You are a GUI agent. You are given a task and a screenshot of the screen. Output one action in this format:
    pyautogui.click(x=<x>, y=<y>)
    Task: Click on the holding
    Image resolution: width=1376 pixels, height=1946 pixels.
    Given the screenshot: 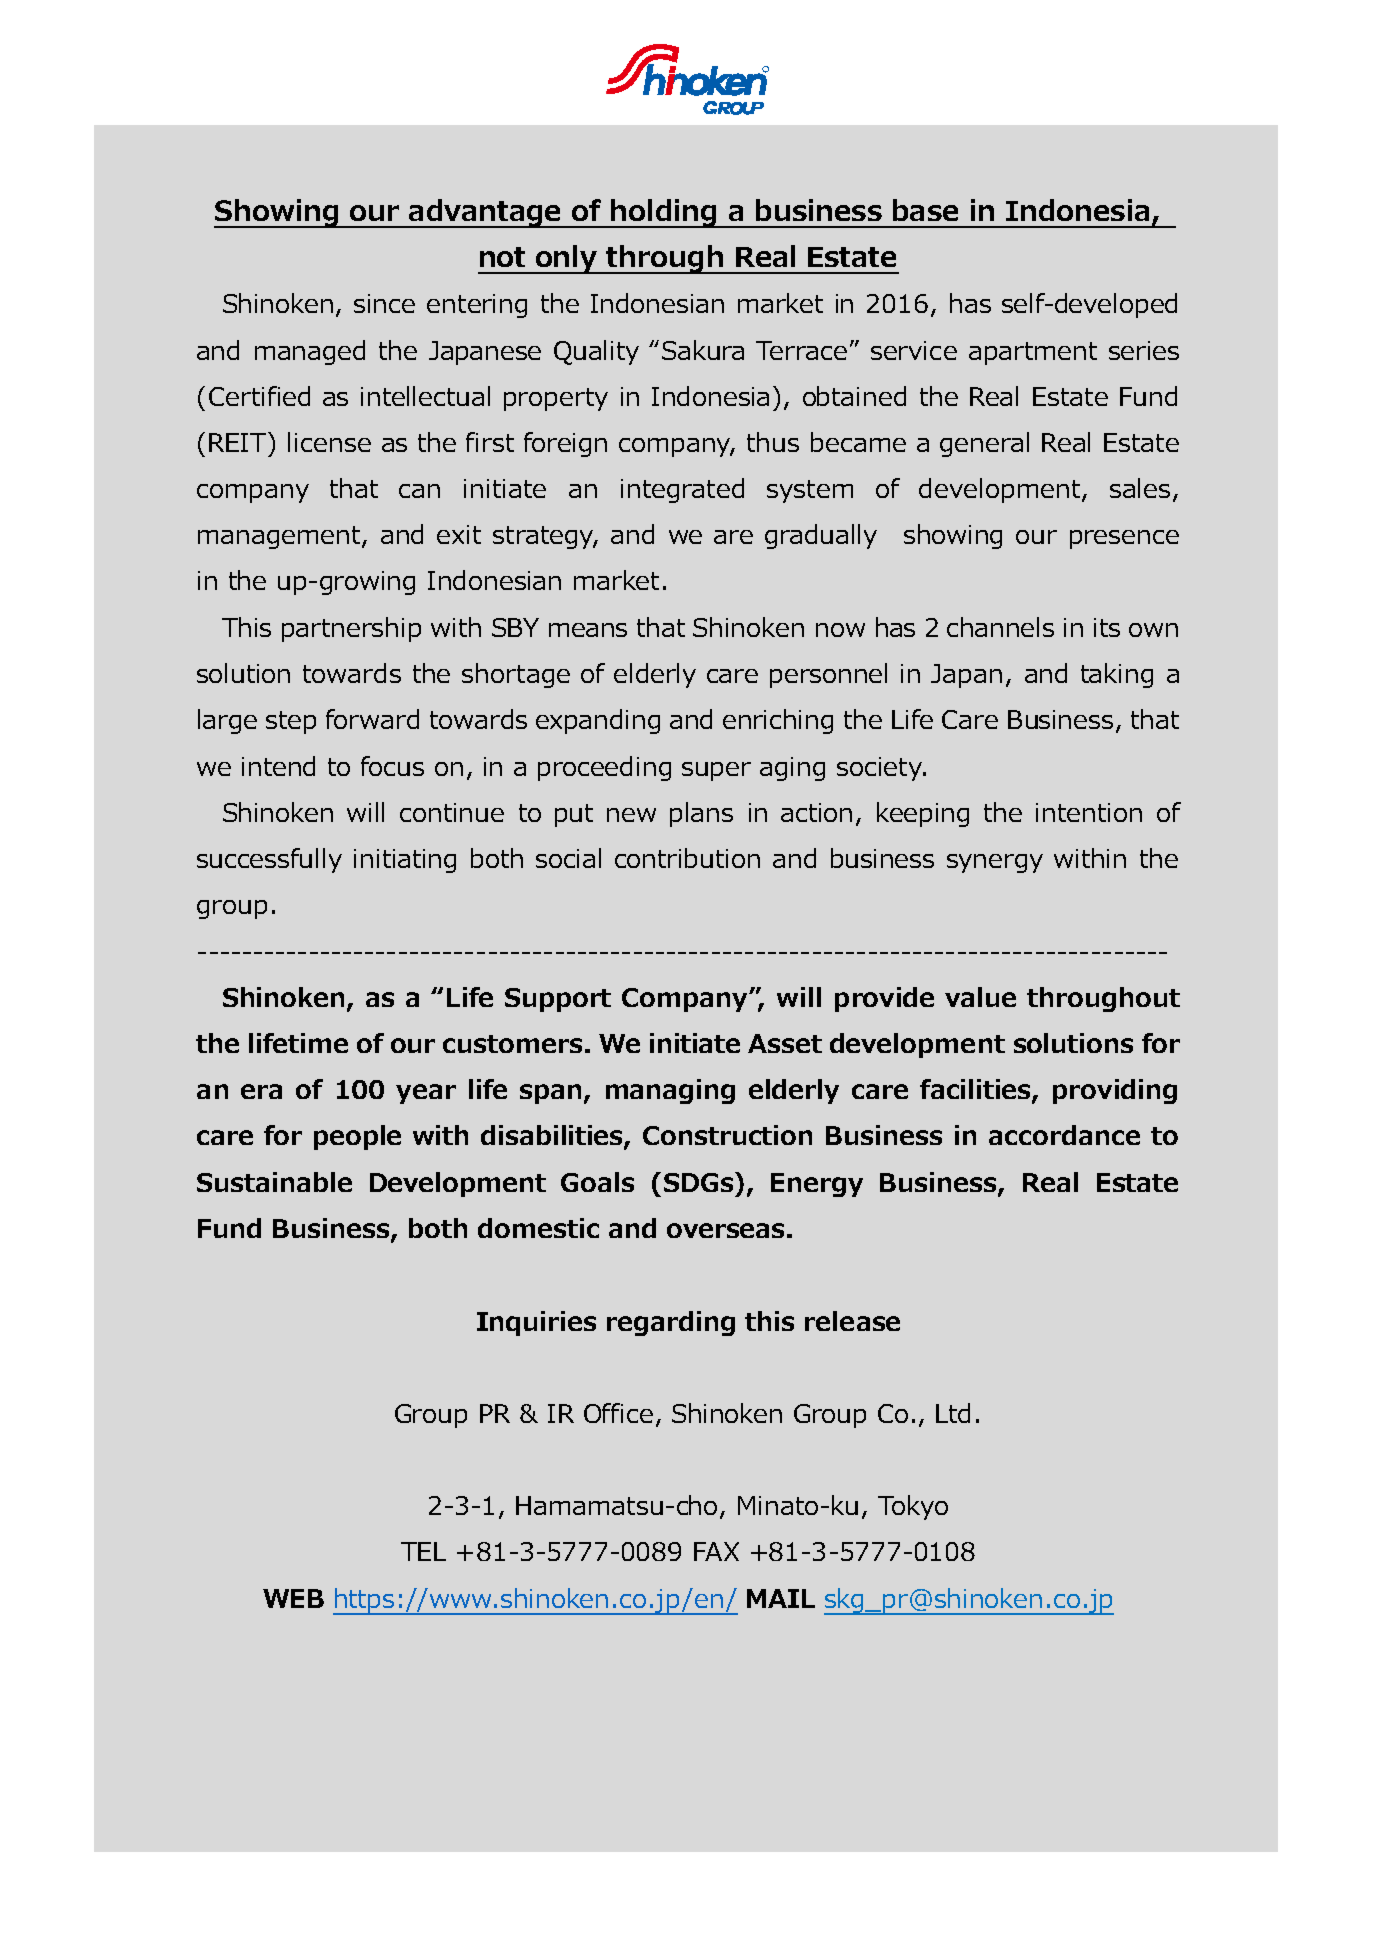 What is the action you would take?
    pyautogui.click(x=664, y=213)
